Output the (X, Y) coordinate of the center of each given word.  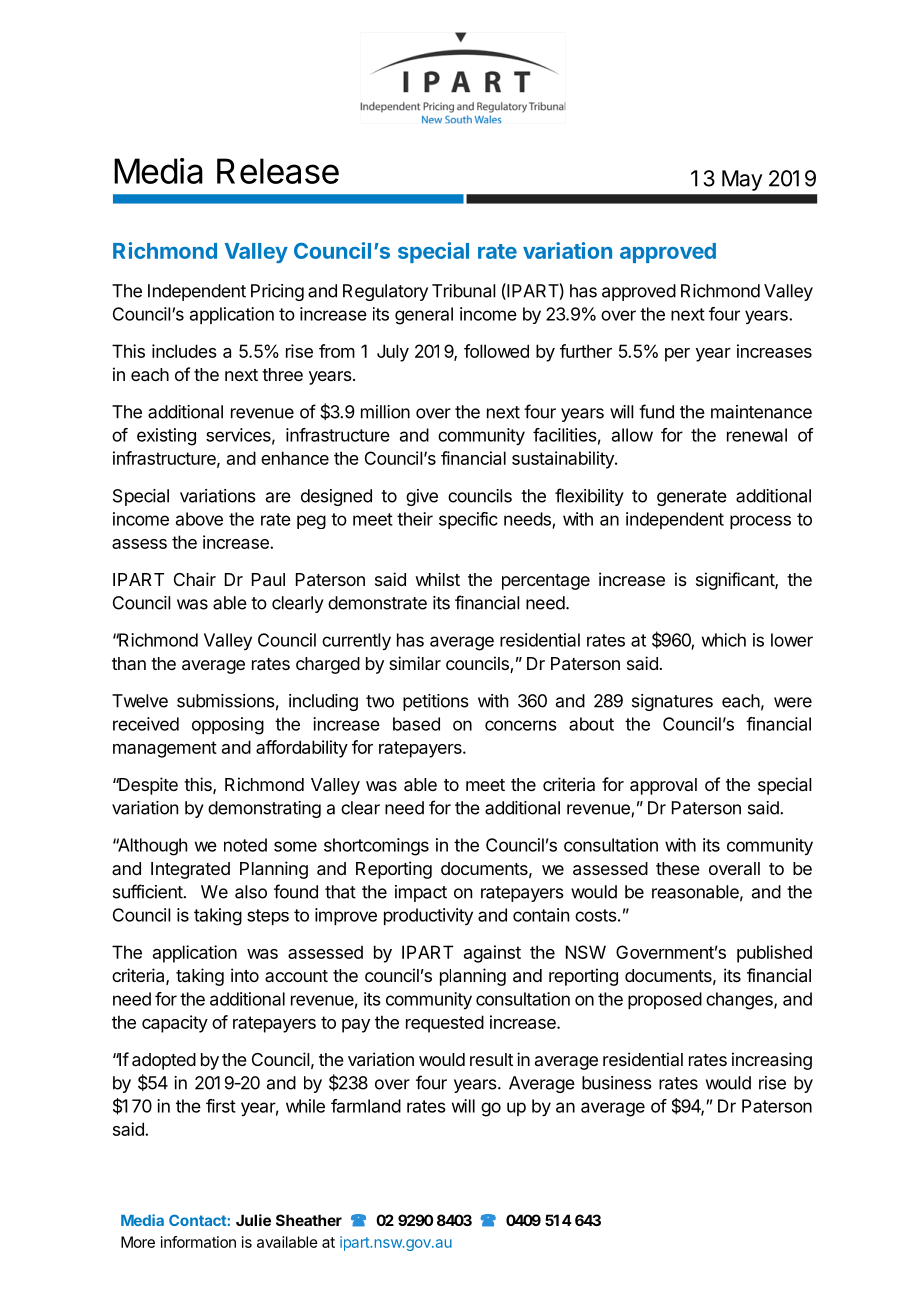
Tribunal (464, 291)
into (245, 975)
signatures (672, 702)
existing (166, 437)
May (742, 180)
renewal (757, 435)
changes (740, 1001)
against (492, 954)
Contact (198, 1220)
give (422, 497)
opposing (228, 726)
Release (278, 171)
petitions (436, 702)
